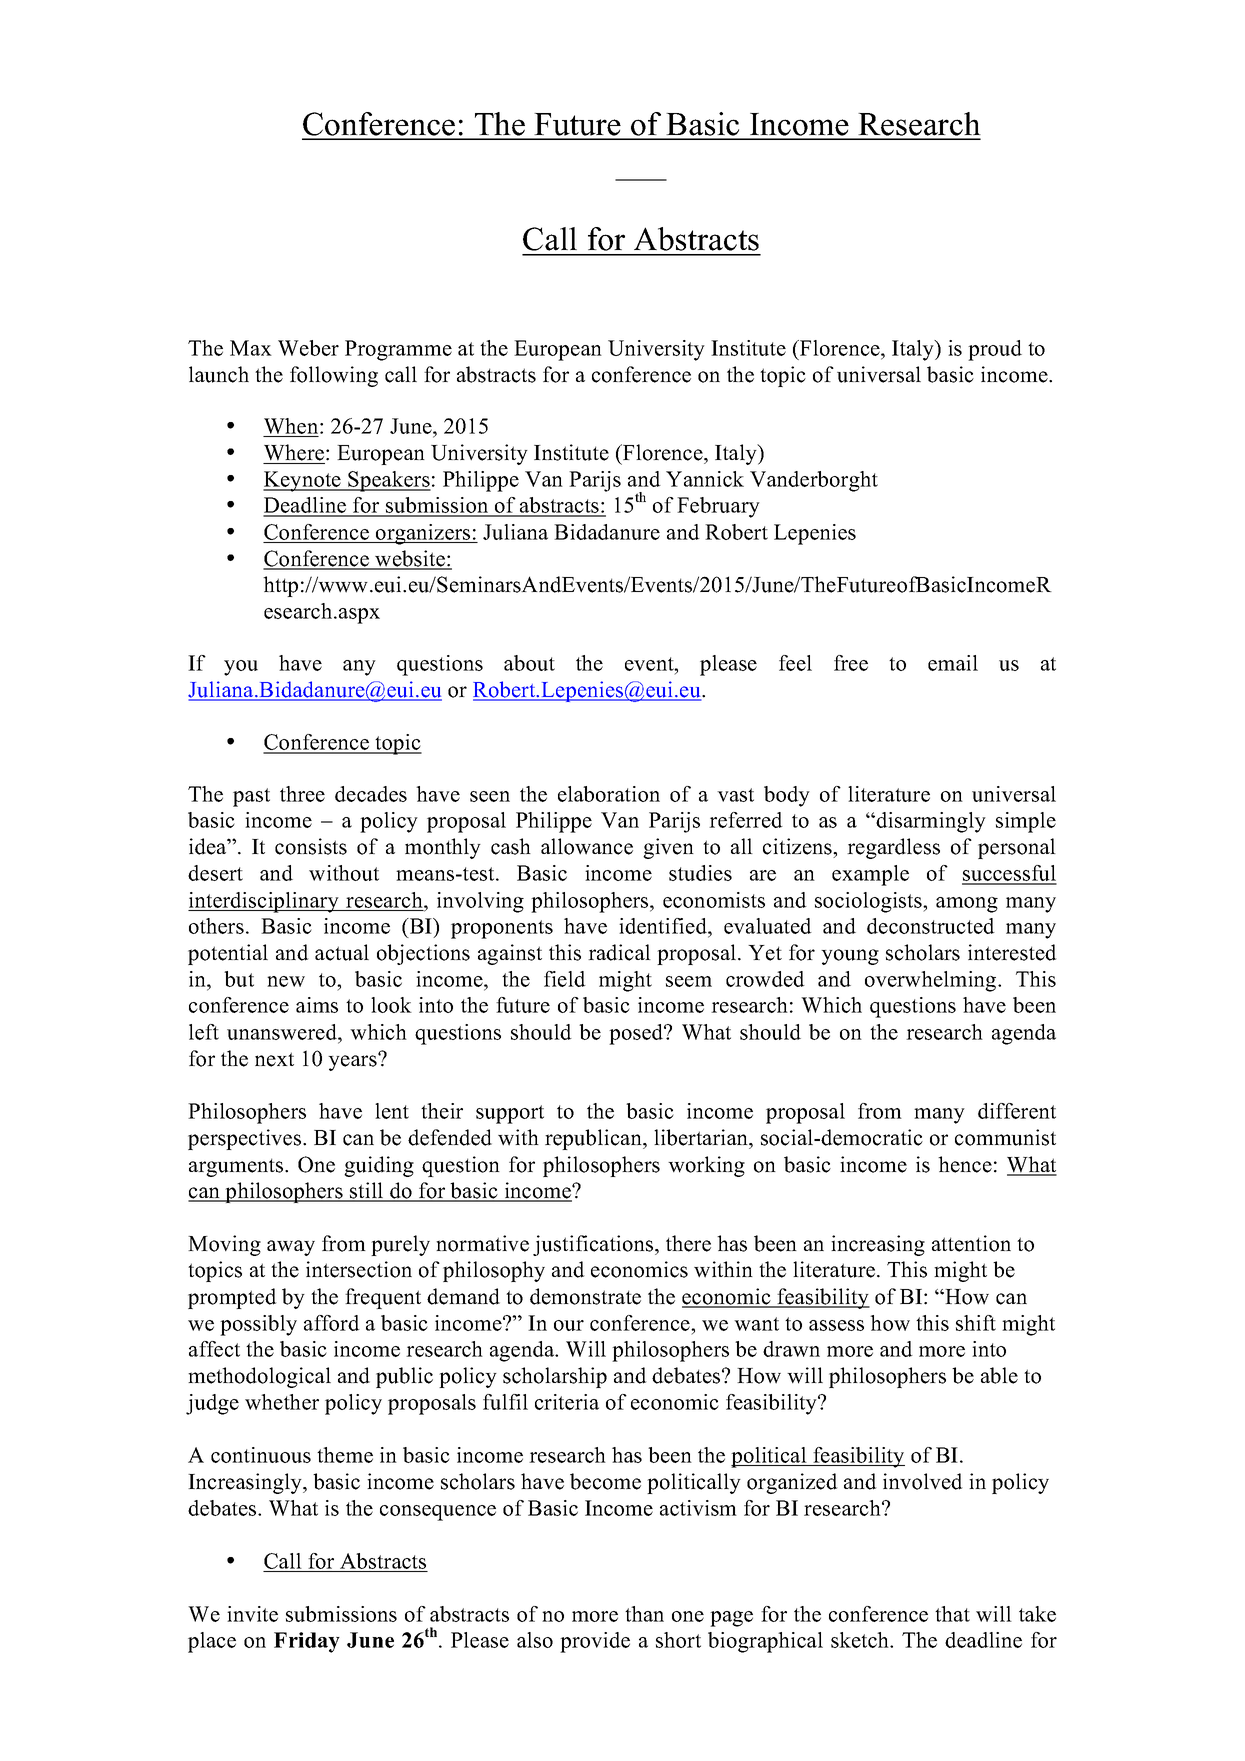 This document has height=1761, width=1245. I want to click on than, so click(644, 1614).
